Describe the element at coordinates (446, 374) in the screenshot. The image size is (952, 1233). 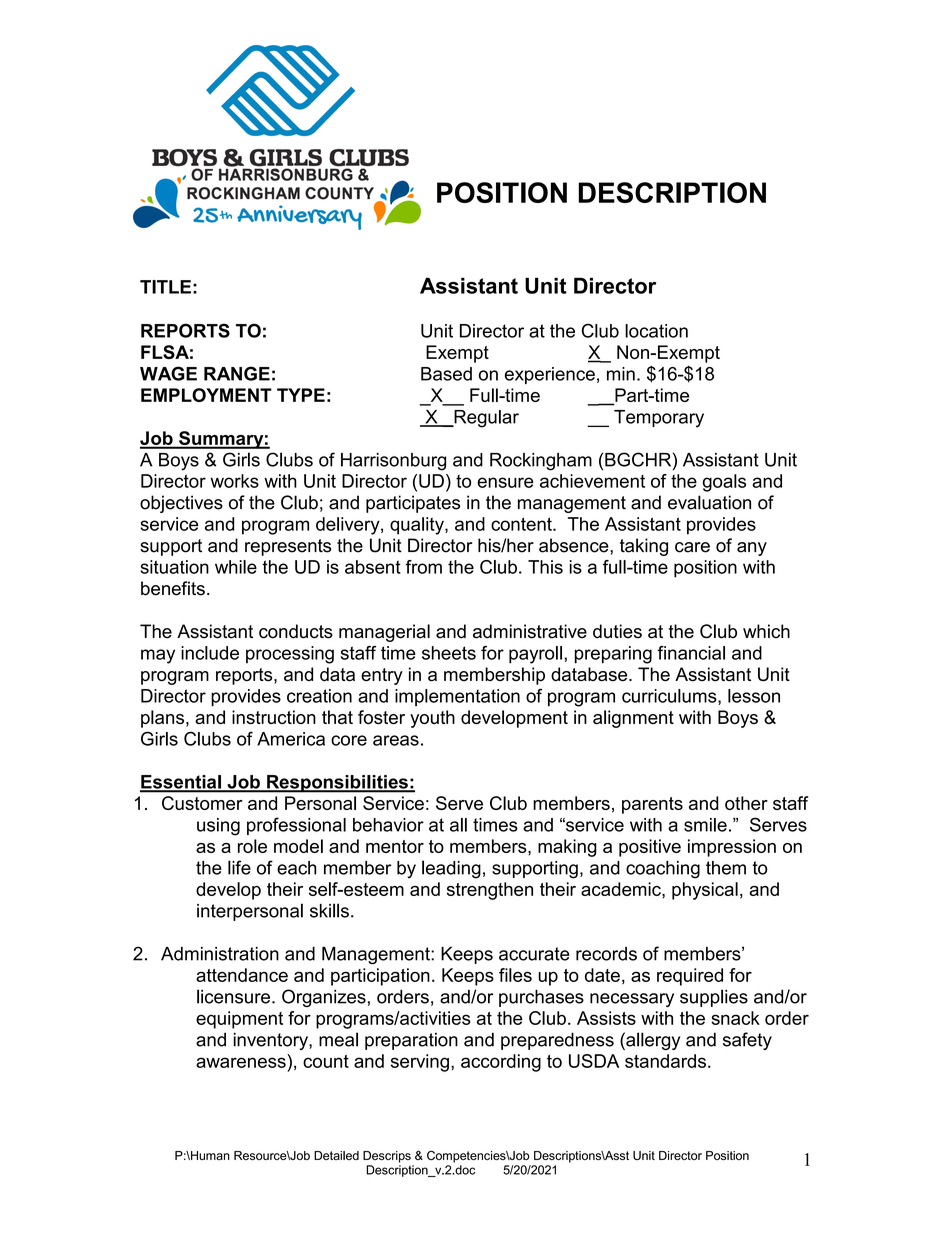
I see `Based` at that location.
